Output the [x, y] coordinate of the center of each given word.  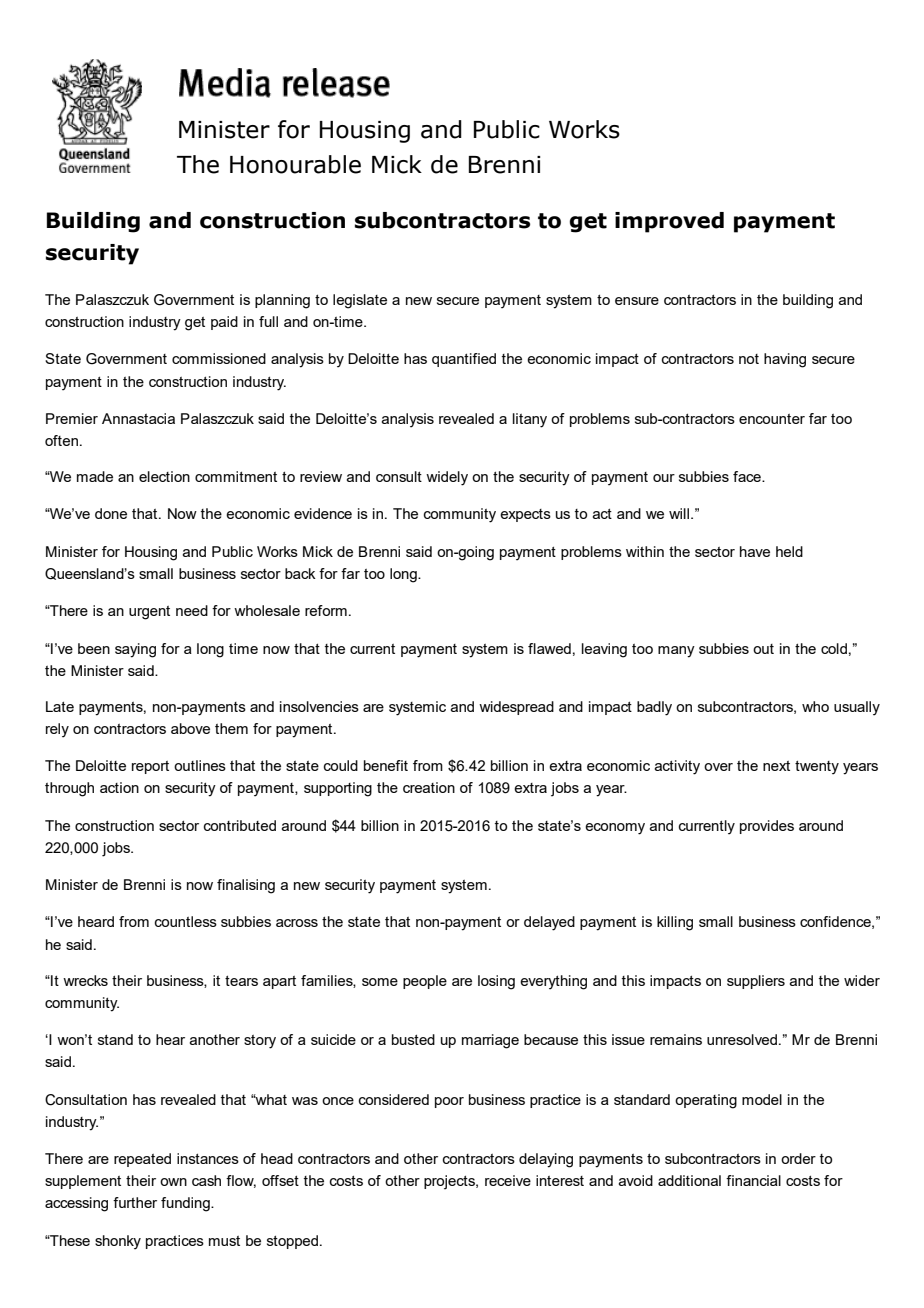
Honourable [295, 164]
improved [669, 222]
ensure [637, 301]
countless [186, 921]
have [755, 551]
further [135, 1202]
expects [525, 515]
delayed [549, 923]
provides [767, 827]
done [111, 513]
